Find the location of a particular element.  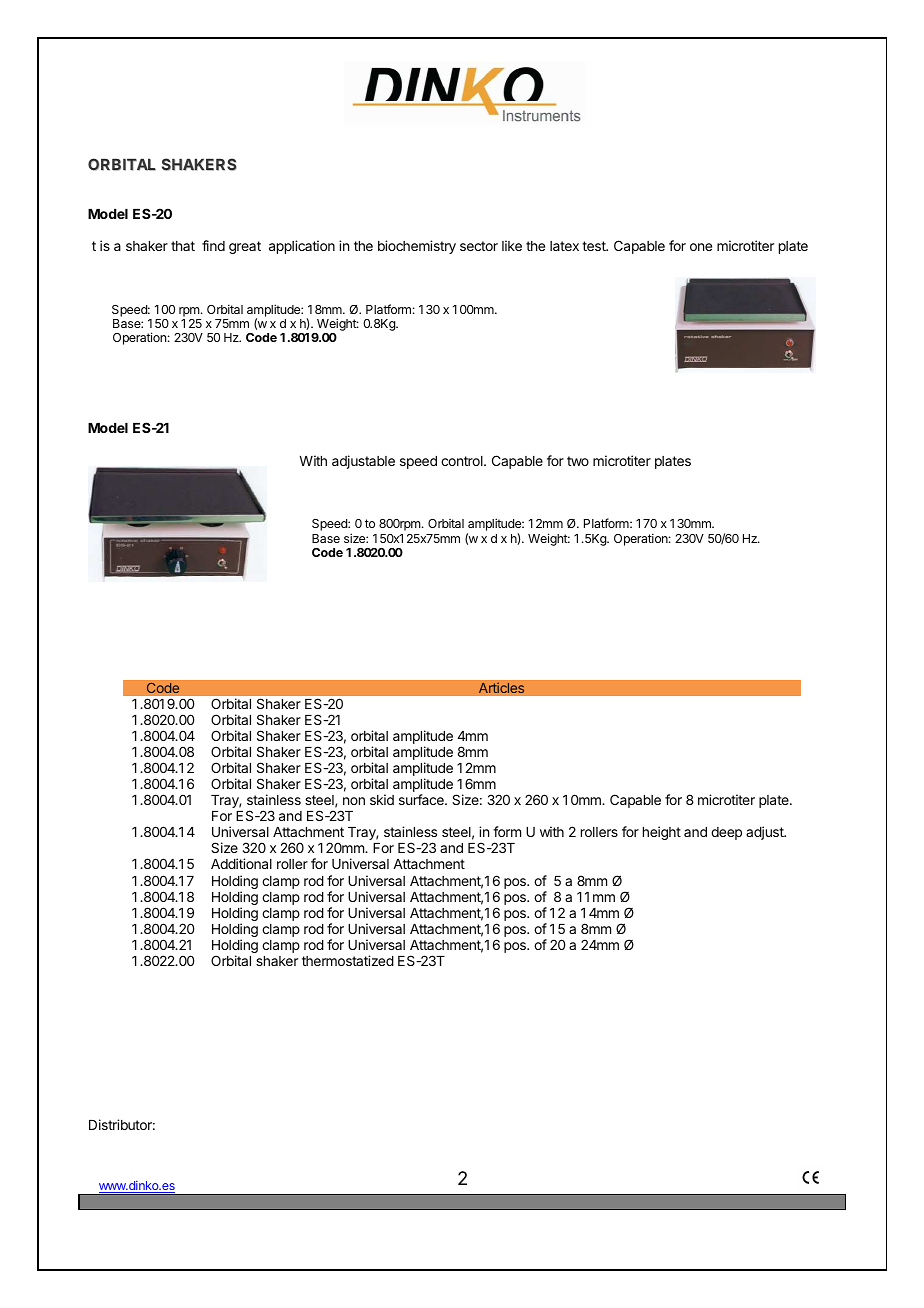

surface is located at coordinates (422, 799).
